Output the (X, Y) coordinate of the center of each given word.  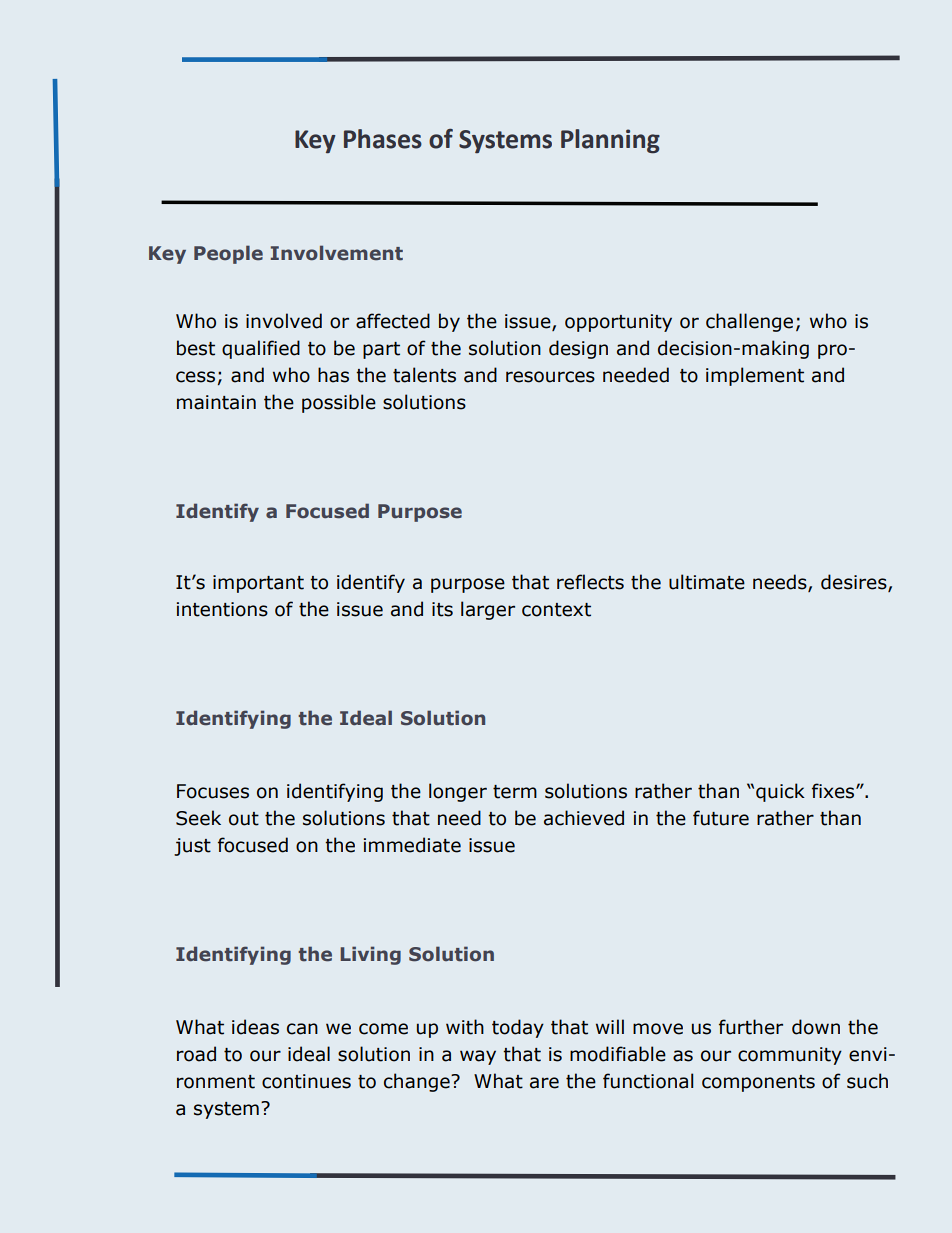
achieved (584, 818)
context (556, 610)
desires (855, 582)
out (244, 819)
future (721, 818)
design (578, 349)
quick (780, 792)
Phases (383, 139)
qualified (261, 349)
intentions (222, 609)
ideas (255, 1027)
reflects (590, 582)
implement (755, 376)
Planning (610, 141)
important (258, 584)
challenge (749, 322)
